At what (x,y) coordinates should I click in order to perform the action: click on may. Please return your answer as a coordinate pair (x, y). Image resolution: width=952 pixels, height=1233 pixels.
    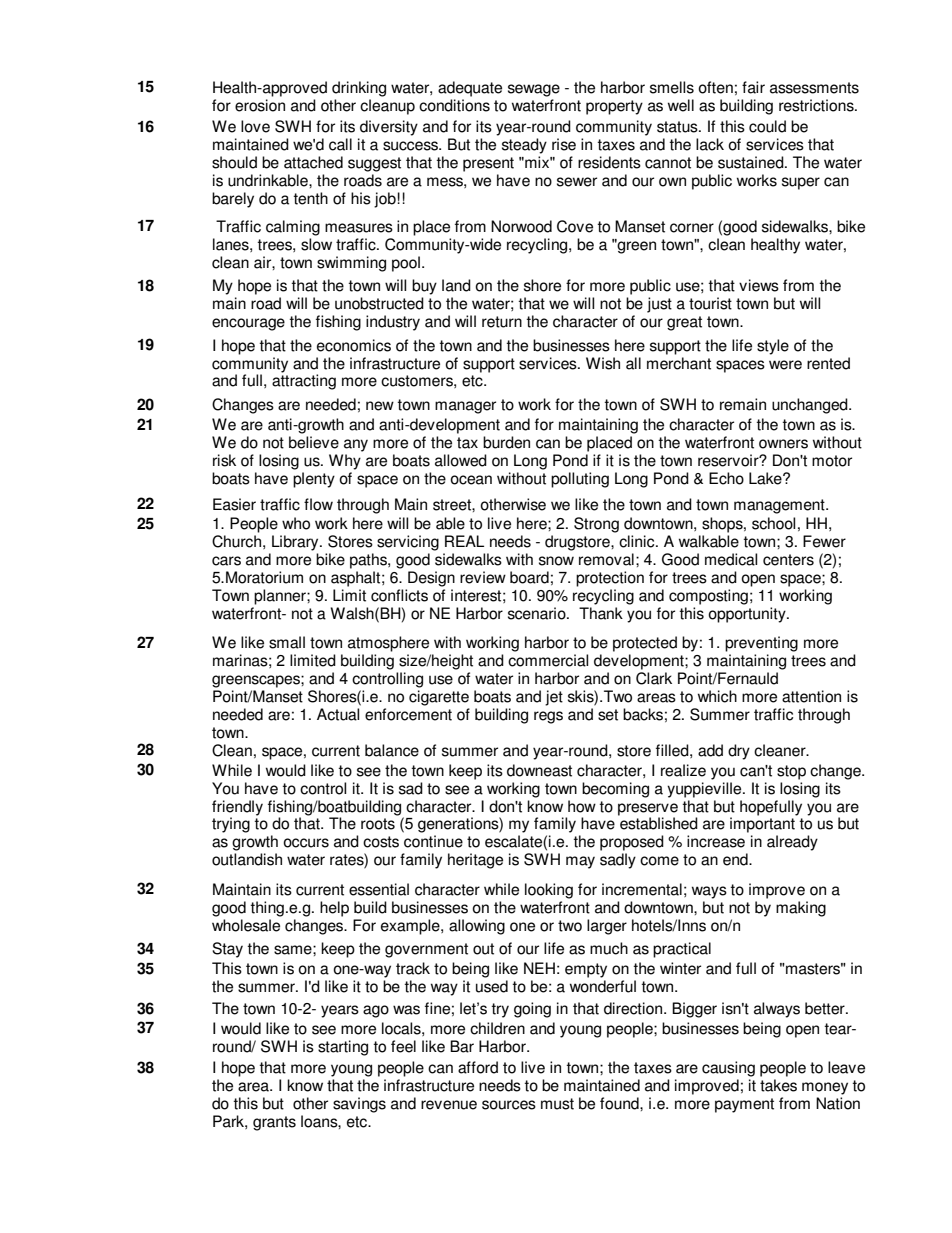
    Looking at the image, I should click on (580, 862).
